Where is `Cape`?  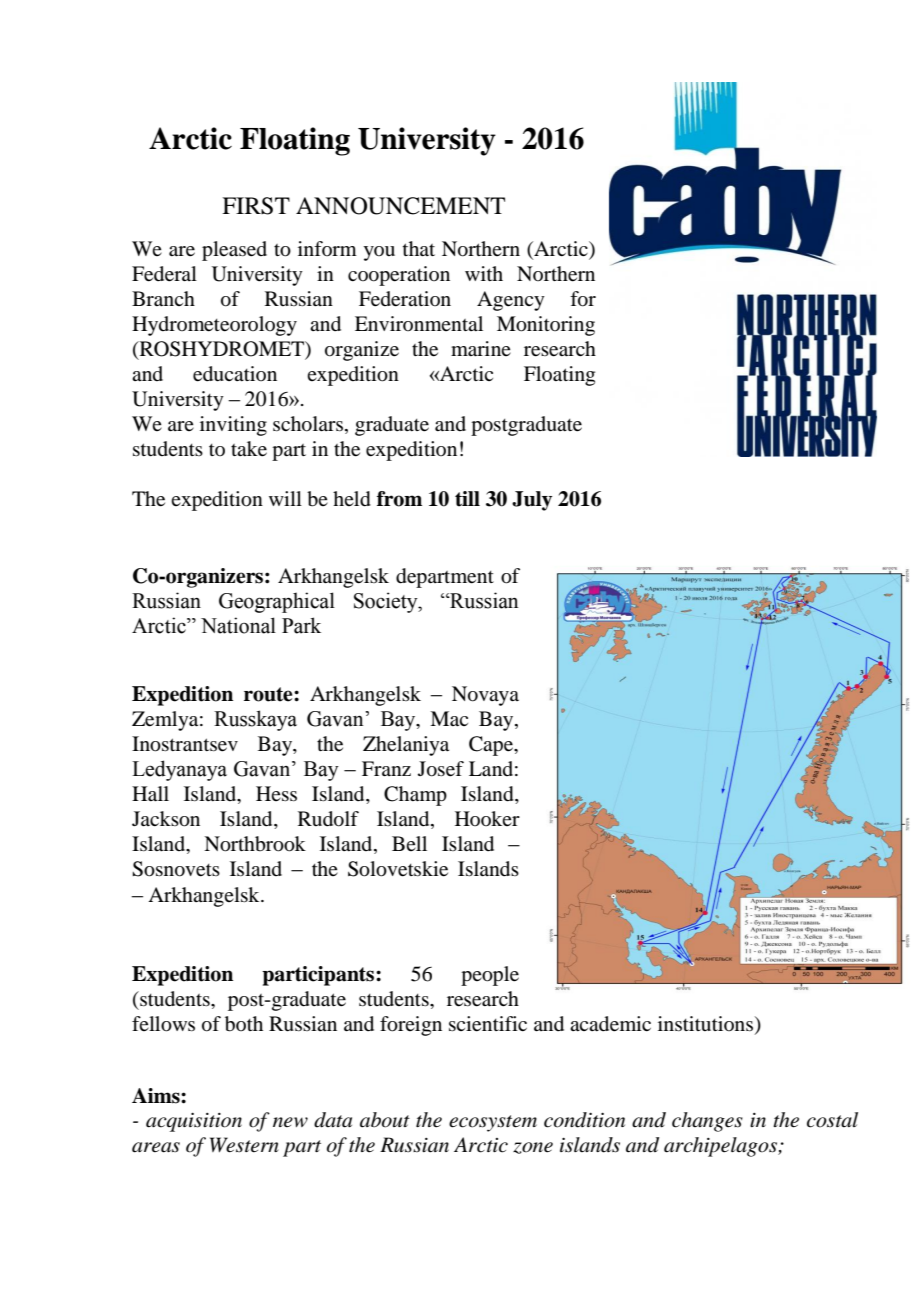 Cape is located at coordinates (492, 746).
